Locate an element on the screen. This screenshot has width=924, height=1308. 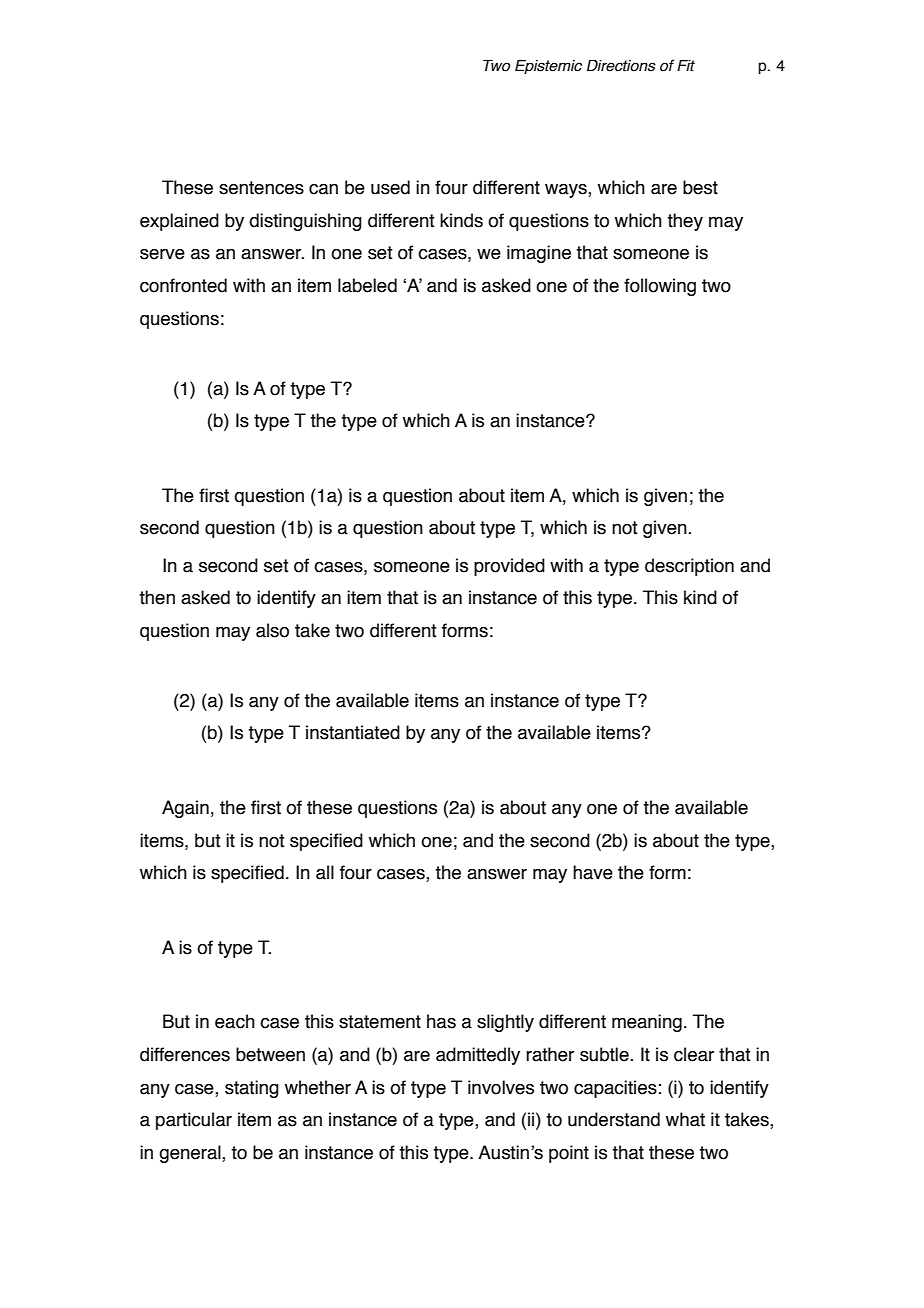
description is located at coordinates (689, 567).
